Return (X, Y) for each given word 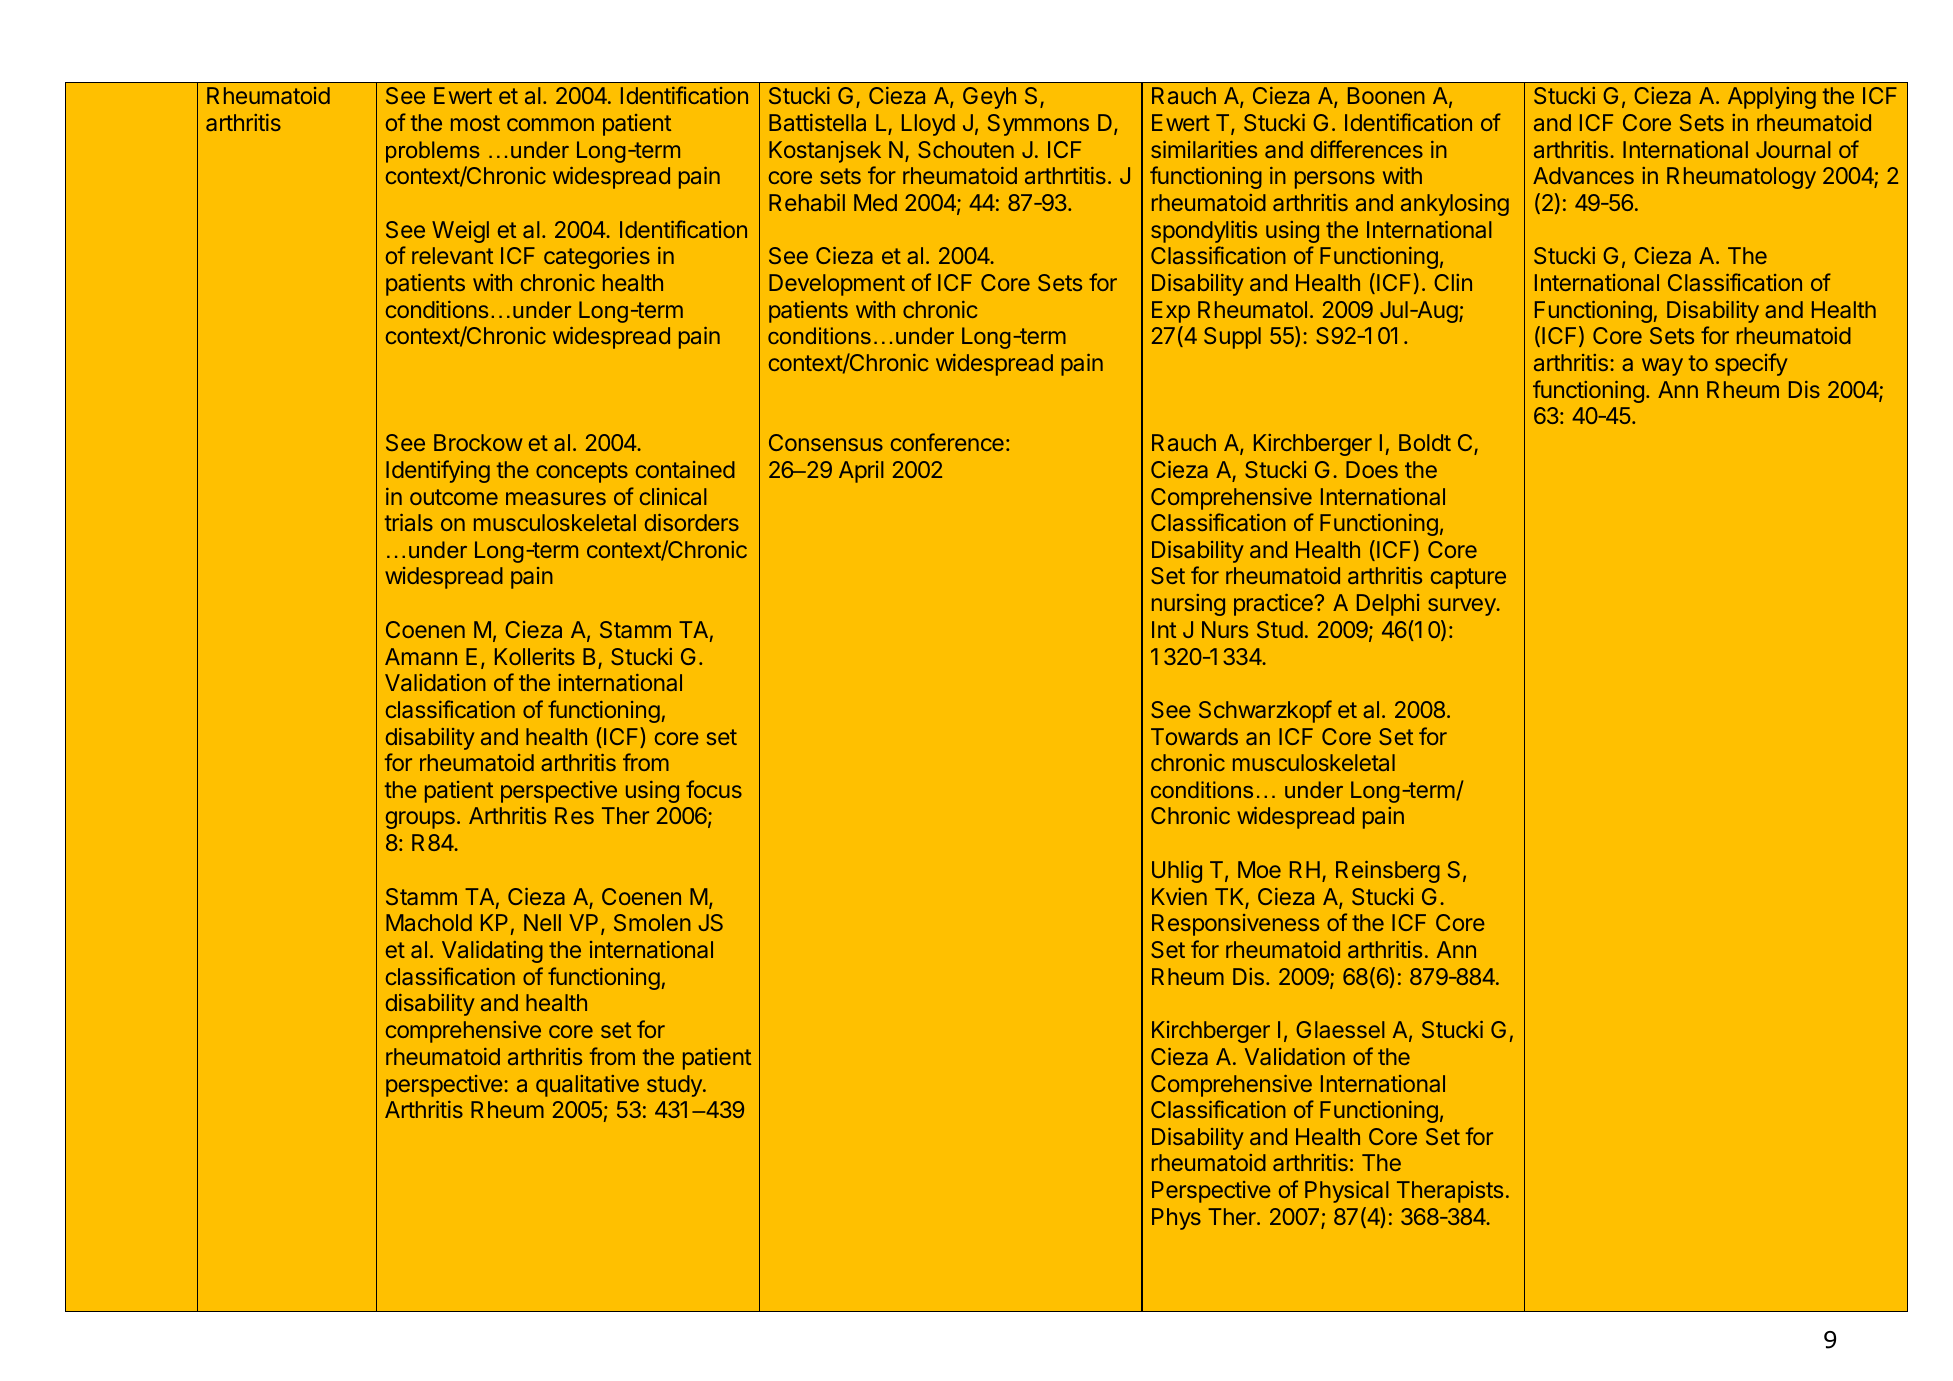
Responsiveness (1235, 925)
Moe (1259, 869)
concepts (582, 472)
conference (947, 442)
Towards (1194, 736)
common (550, 124)
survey (1463, 607)
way (1662, 367)
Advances (1583, 175)
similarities (1204, 149)
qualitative (587, 1086)
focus (714, 789)
